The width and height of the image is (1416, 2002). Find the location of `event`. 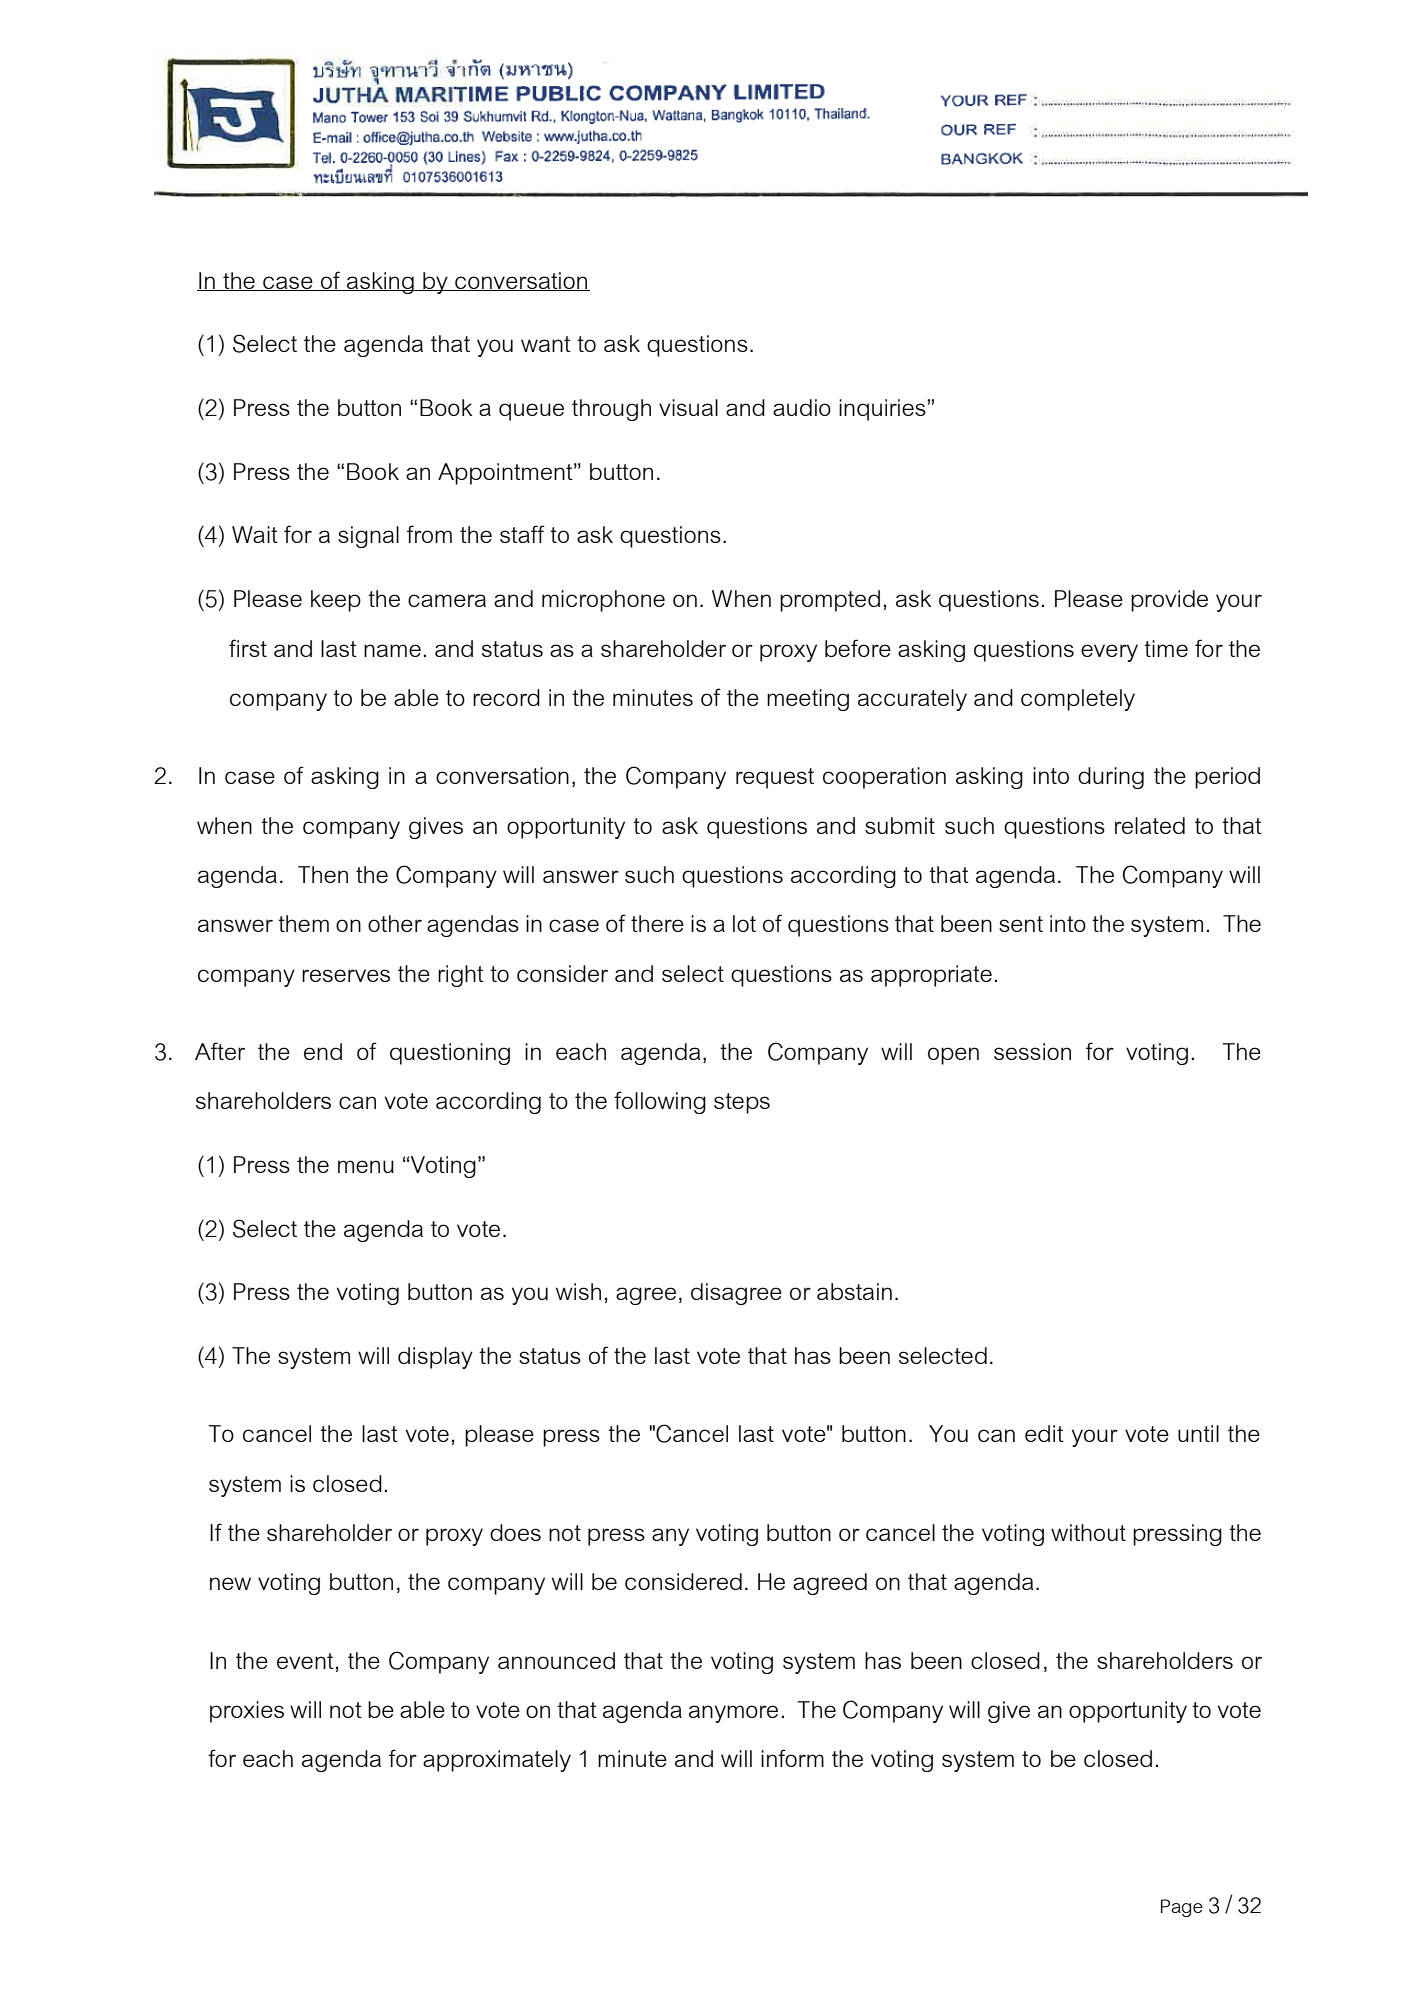

event is located at coordinates (305, 1661).
